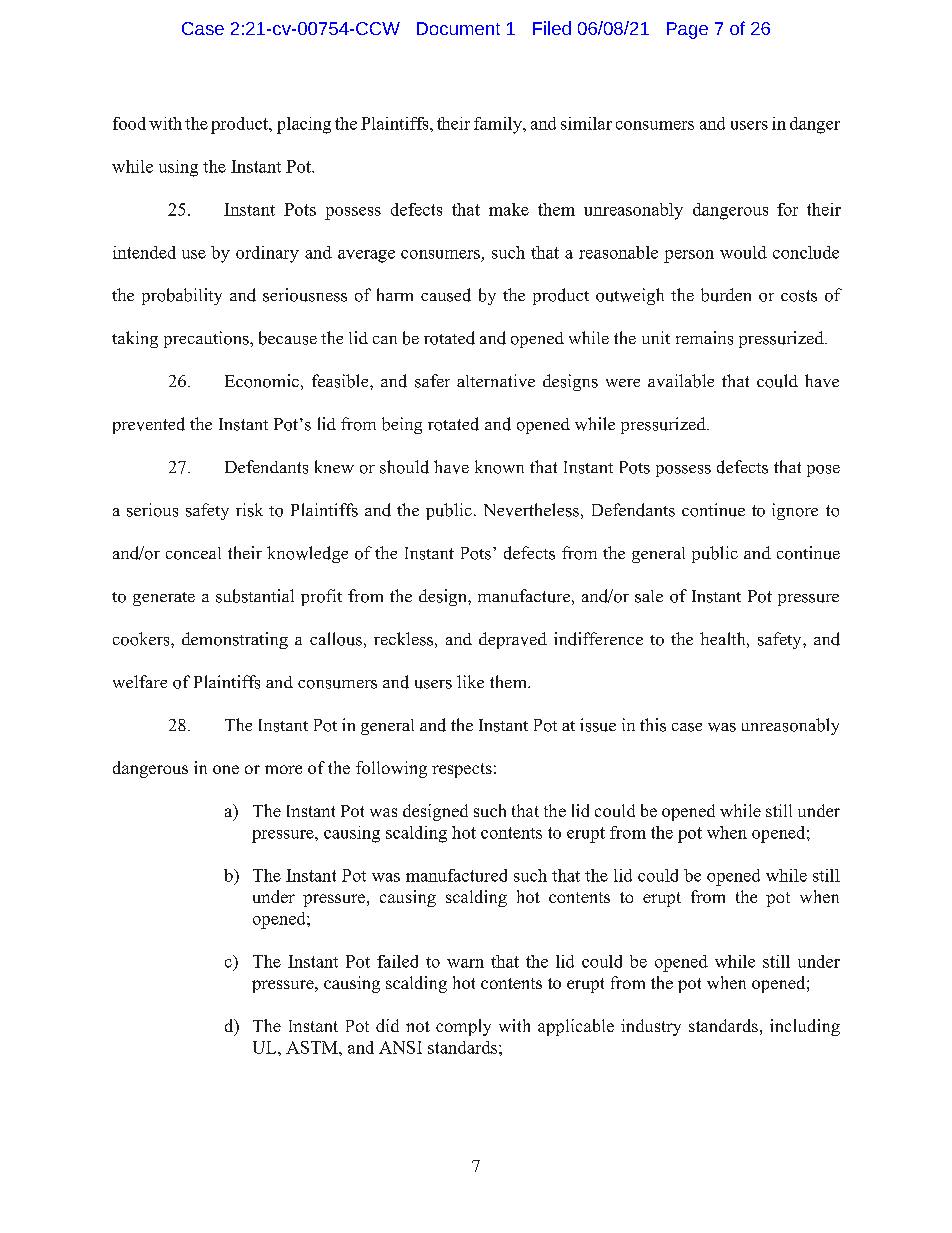  I want to click on precautions, so click(207, 339).
